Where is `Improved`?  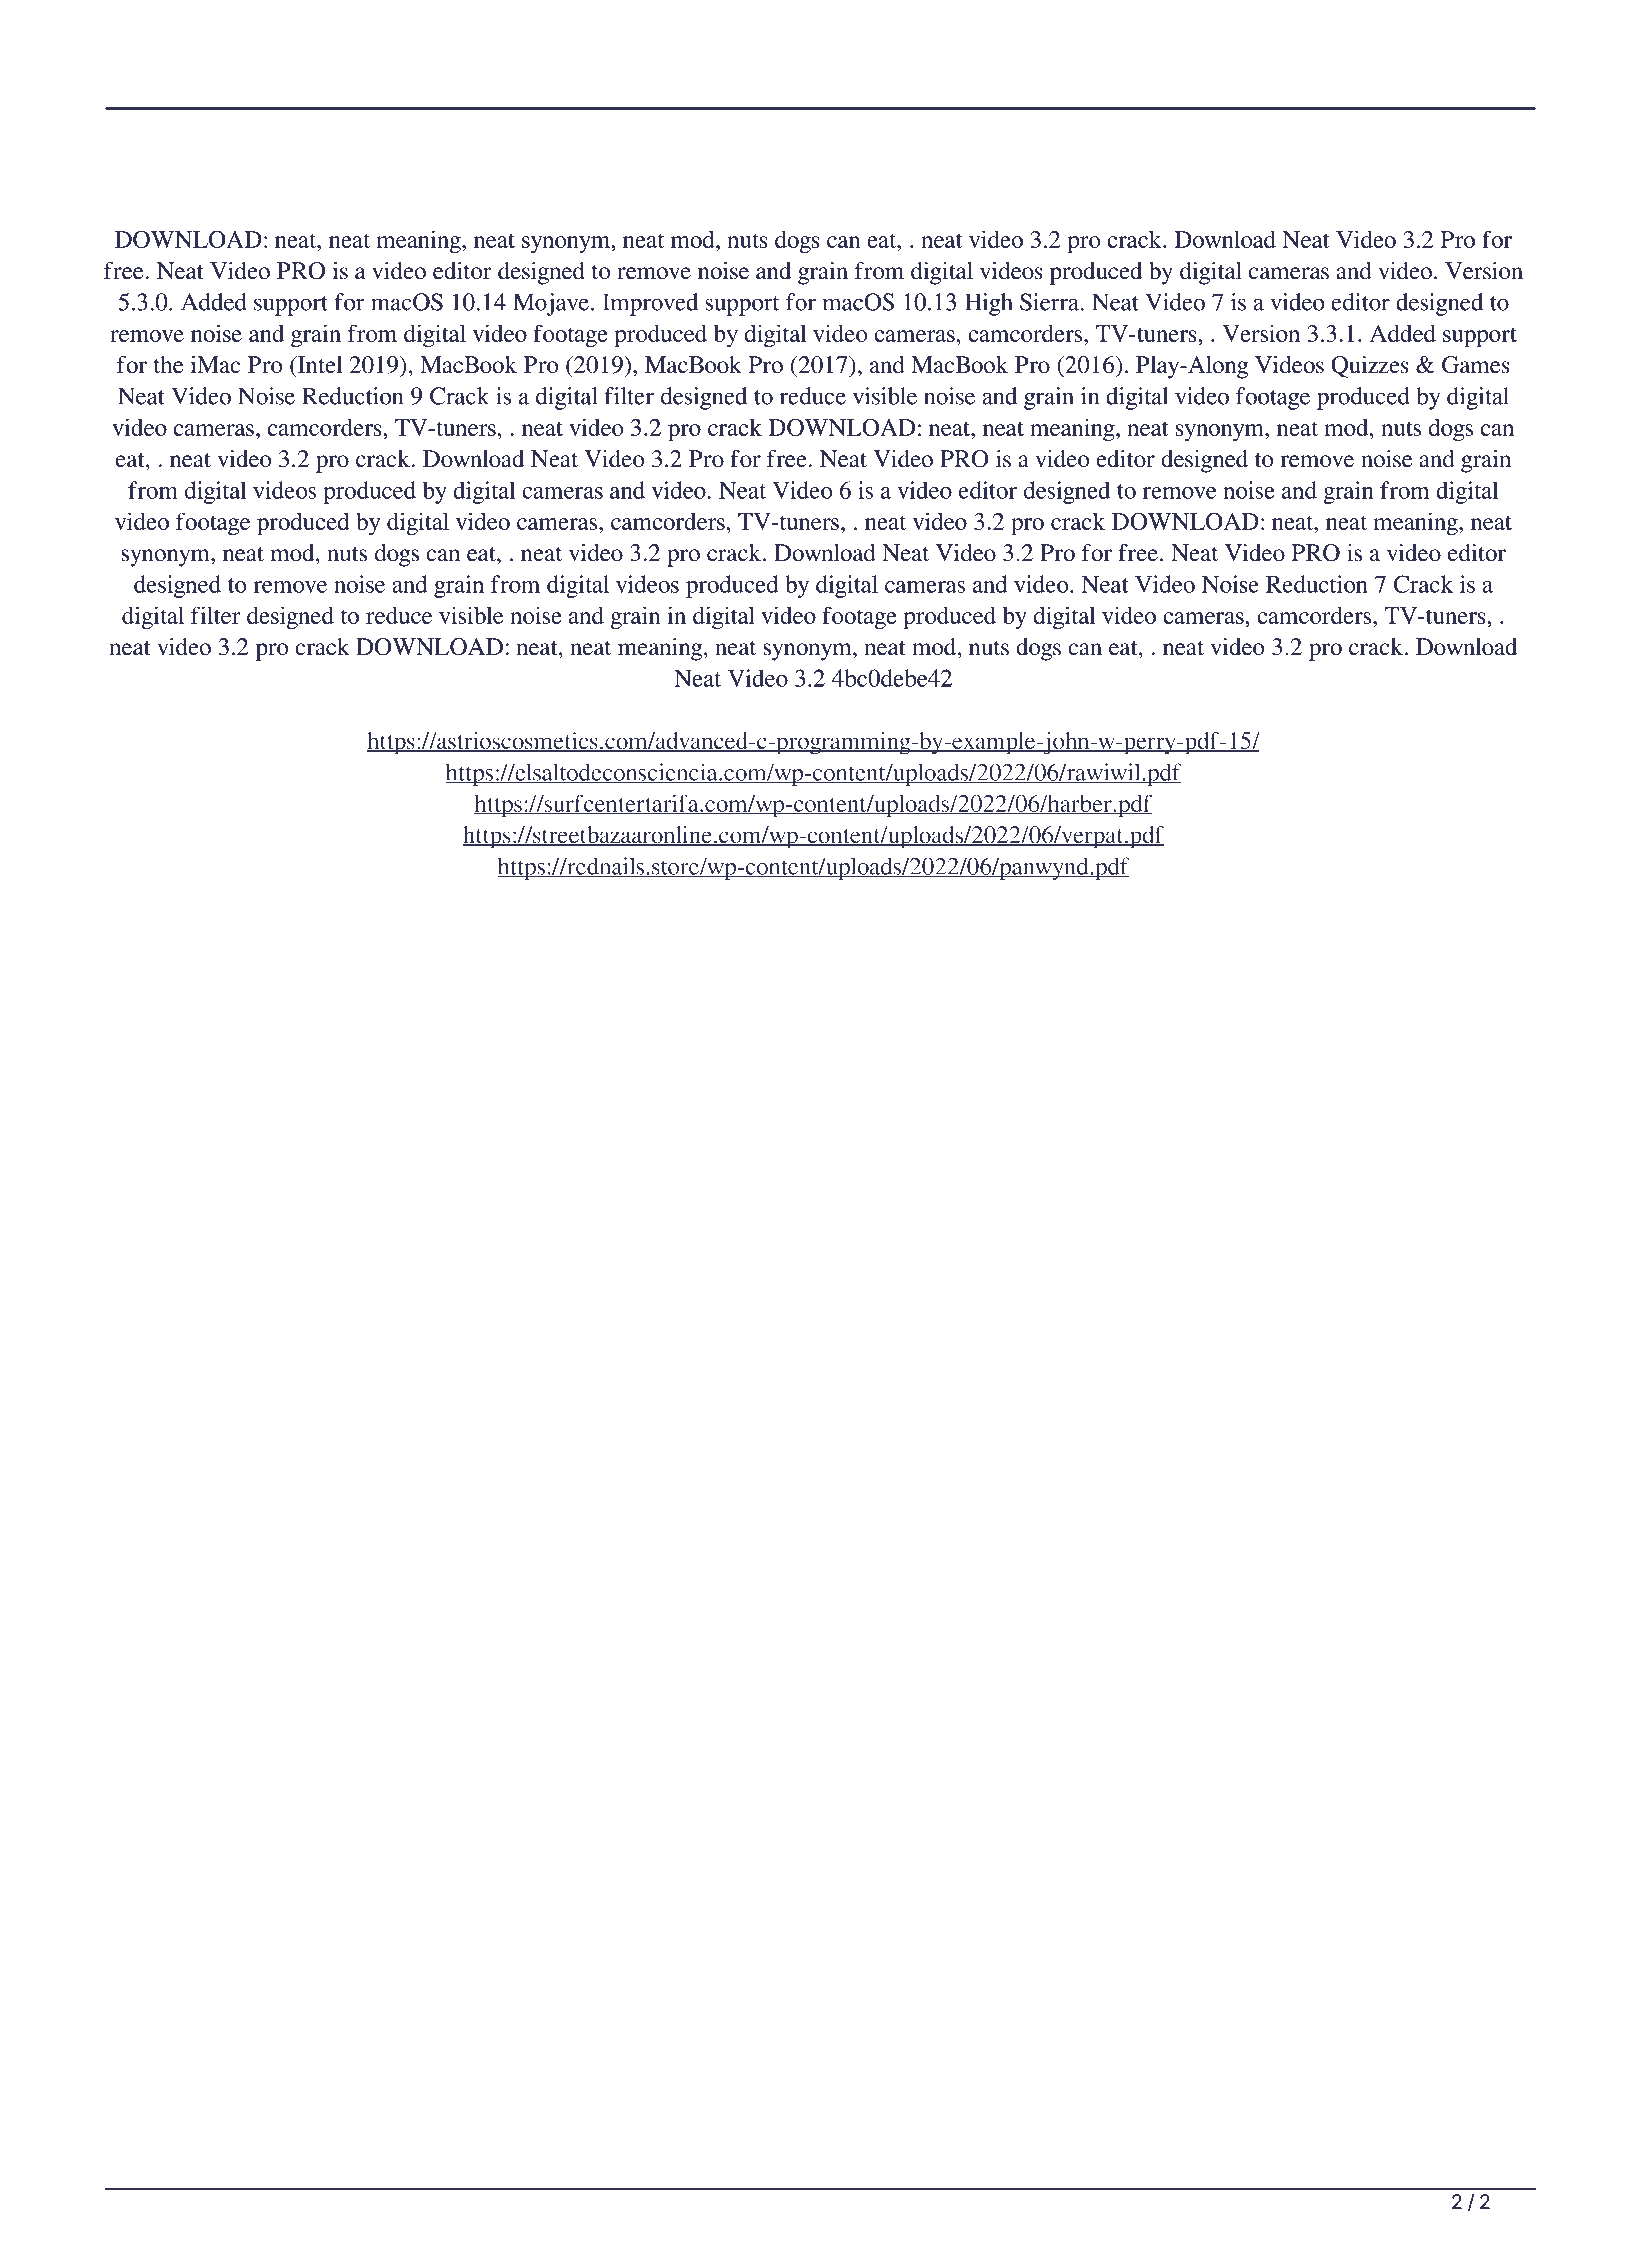 Improved is located at coordinates (650, 304).
